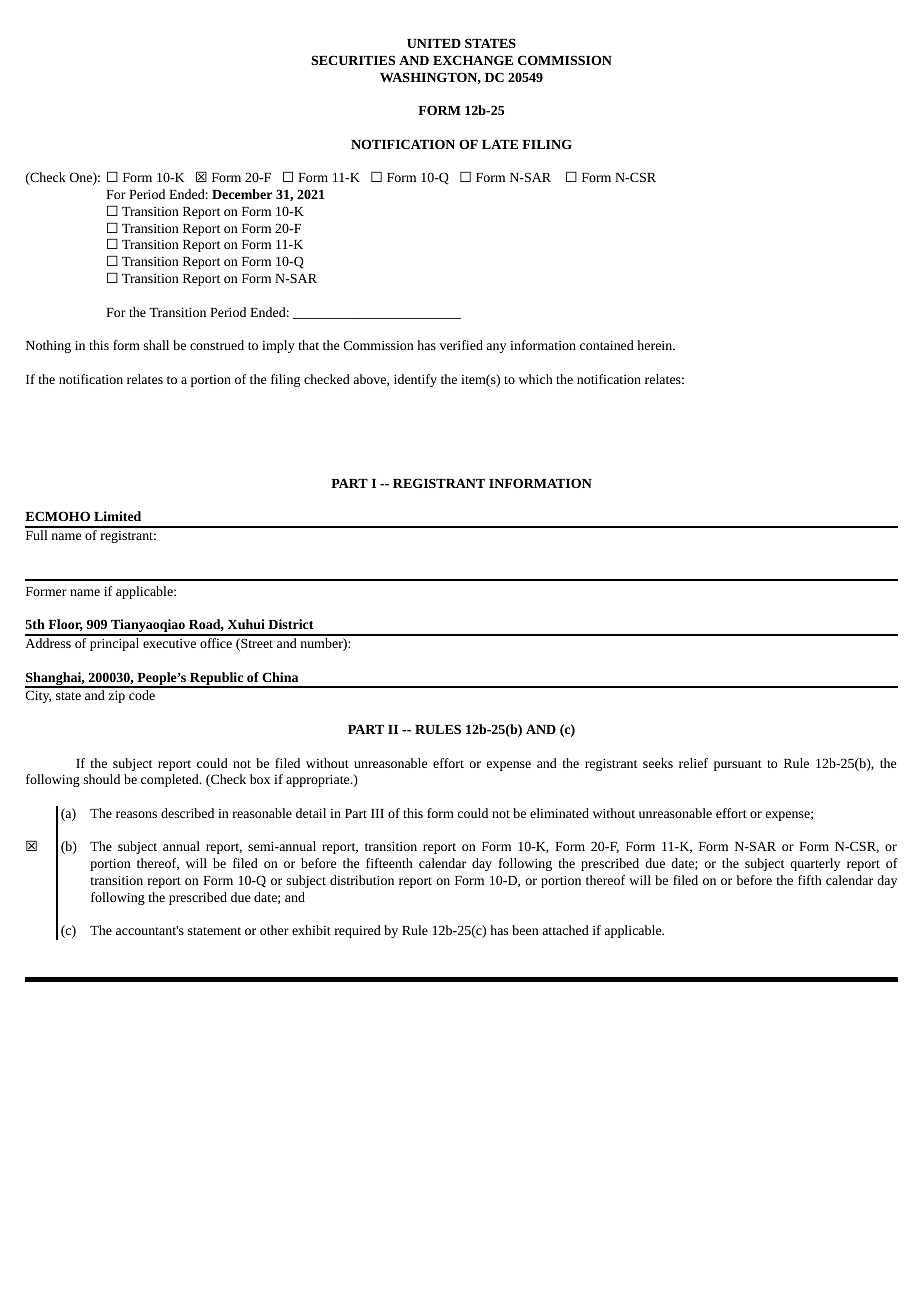 This document has width=924, height=1308. Describe the element at coordinates (415, 380) in the document. I see `identify` at that location.
